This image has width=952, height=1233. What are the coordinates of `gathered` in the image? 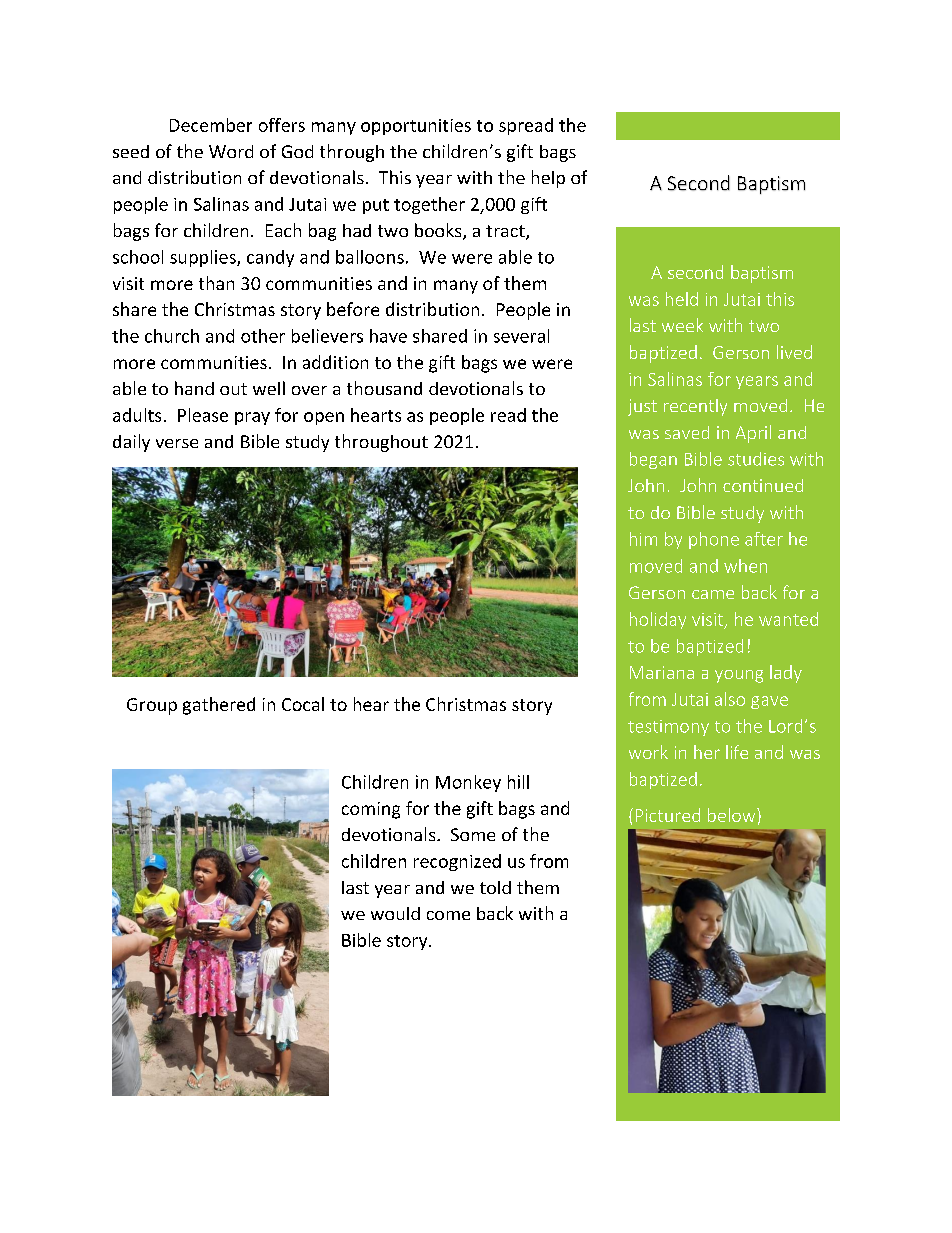 It's located at (219, 706).
